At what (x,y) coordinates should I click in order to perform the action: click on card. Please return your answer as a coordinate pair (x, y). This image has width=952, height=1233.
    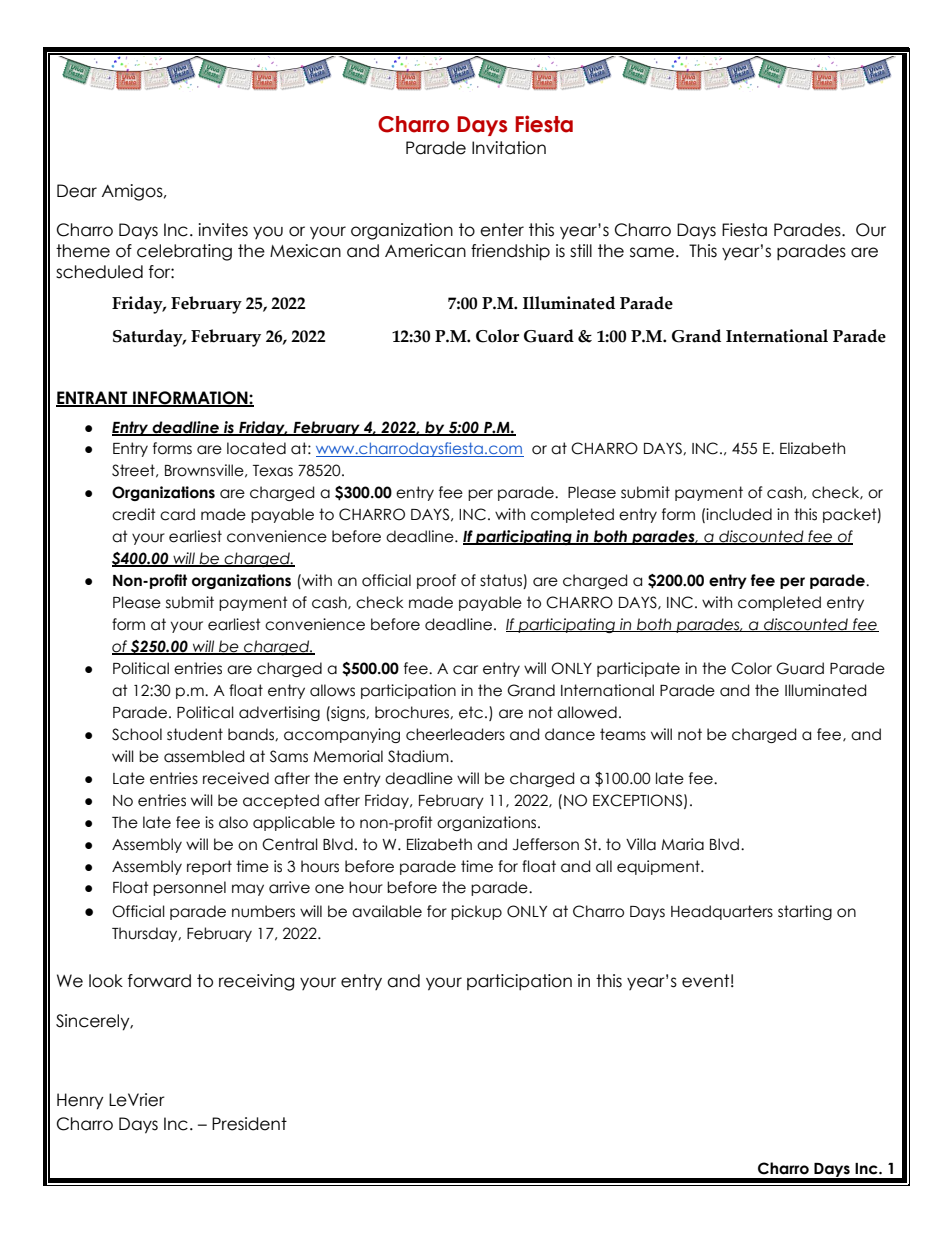
    Looking at the image, I should click on (177, 514).
